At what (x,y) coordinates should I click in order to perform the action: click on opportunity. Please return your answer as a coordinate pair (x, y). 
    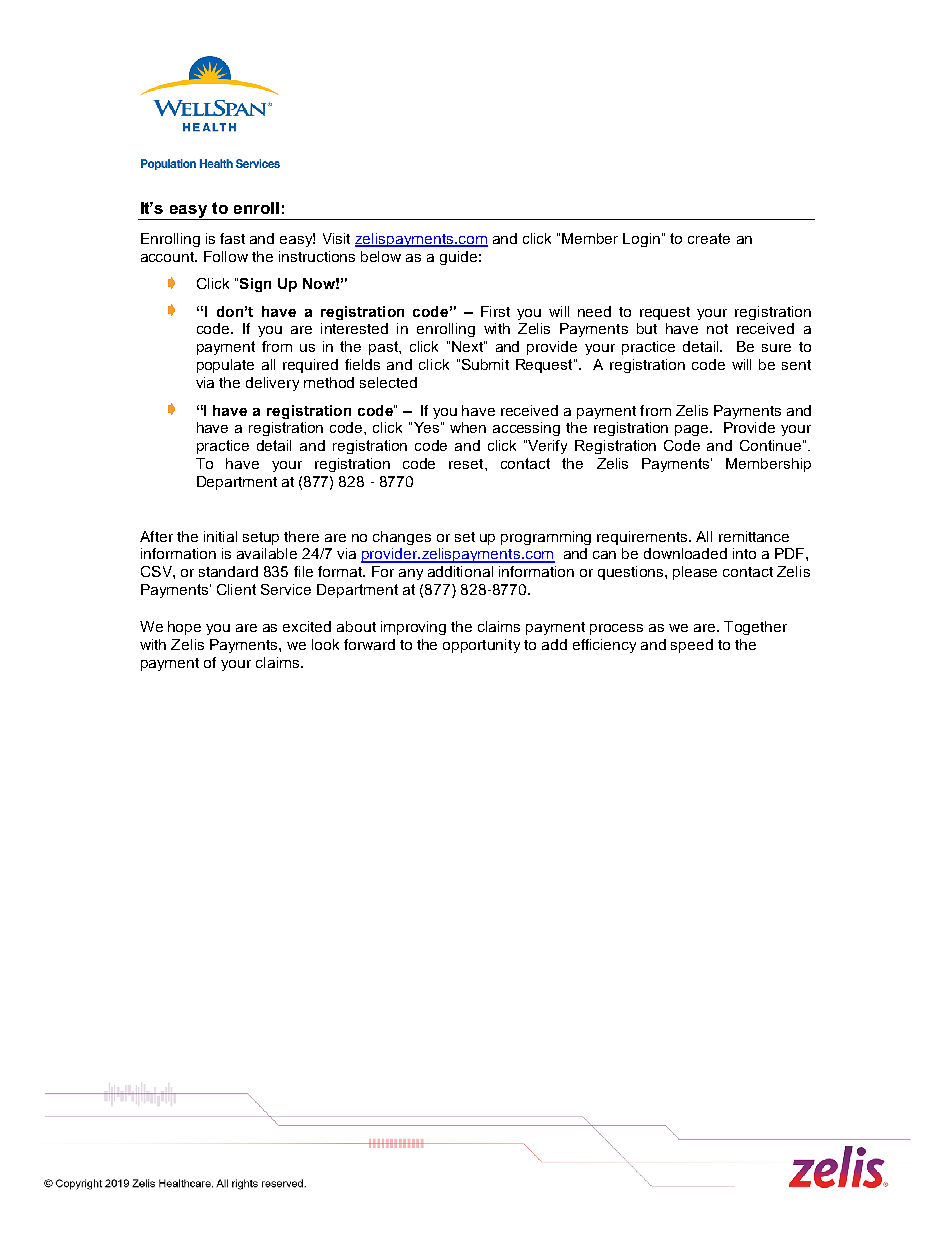
    Looking at the image, I should click on (481, 646).
